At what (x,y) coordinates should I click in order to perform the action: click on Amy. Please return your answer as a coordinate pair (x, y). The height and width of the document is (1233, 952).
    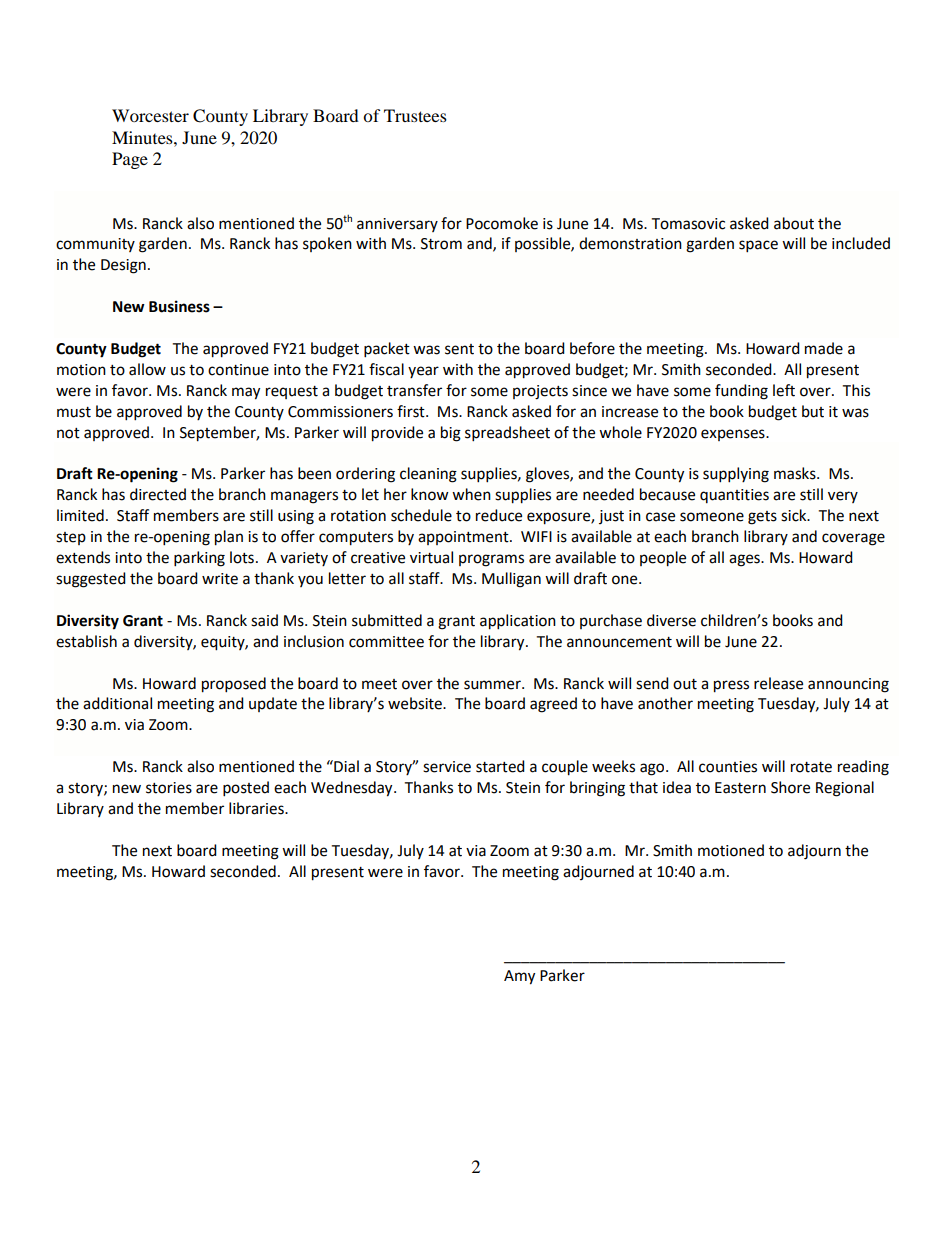
    Looking at the image, I should click on (519, 977).
